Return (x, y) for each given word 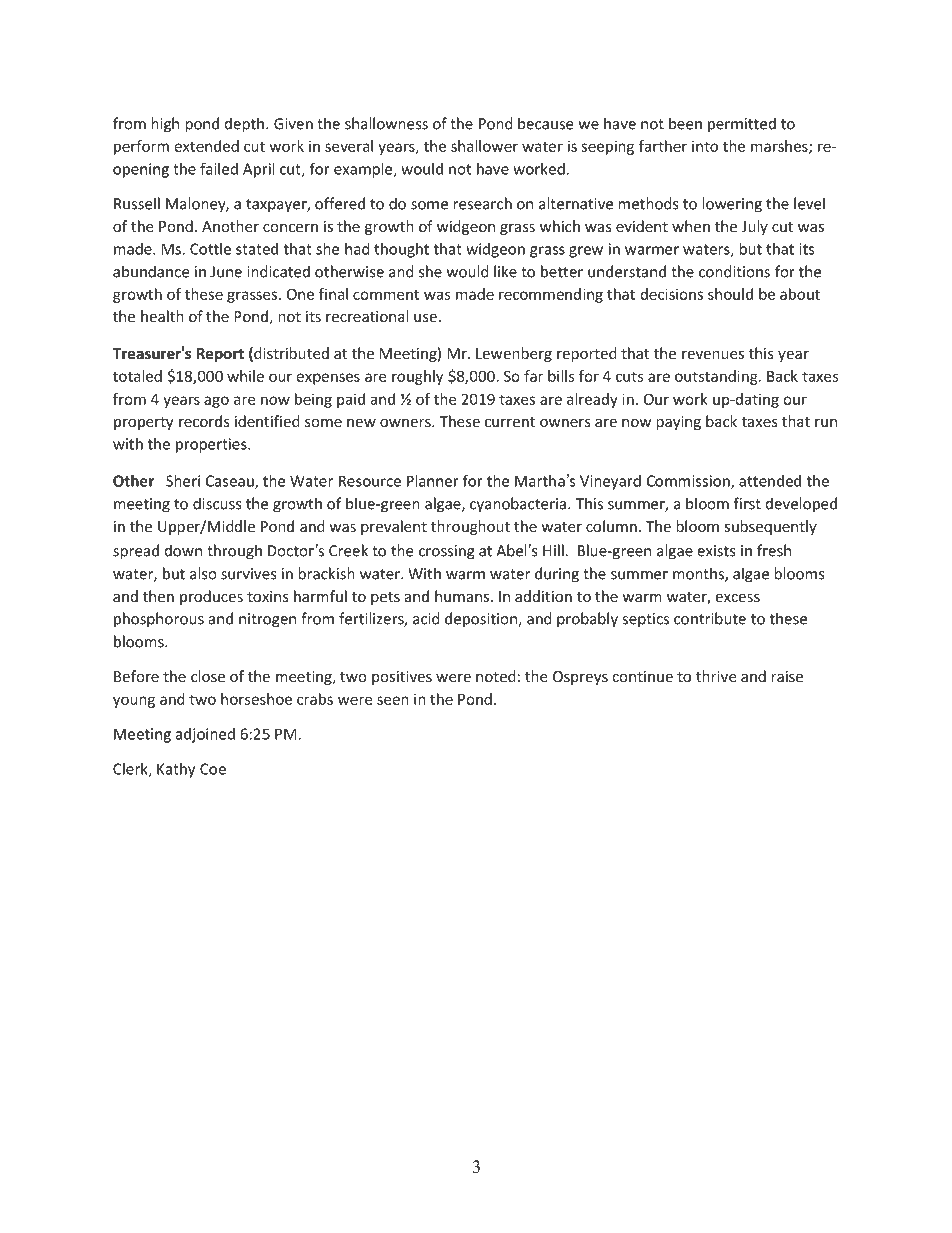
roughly (417, 377)
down (183, 550)
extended (206, 146)
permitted (742, 125)
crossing (447, 552)
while (245, 376)
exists (716, 551)
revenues (713, 355)
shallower (484, 146)
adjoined (205, 735)
